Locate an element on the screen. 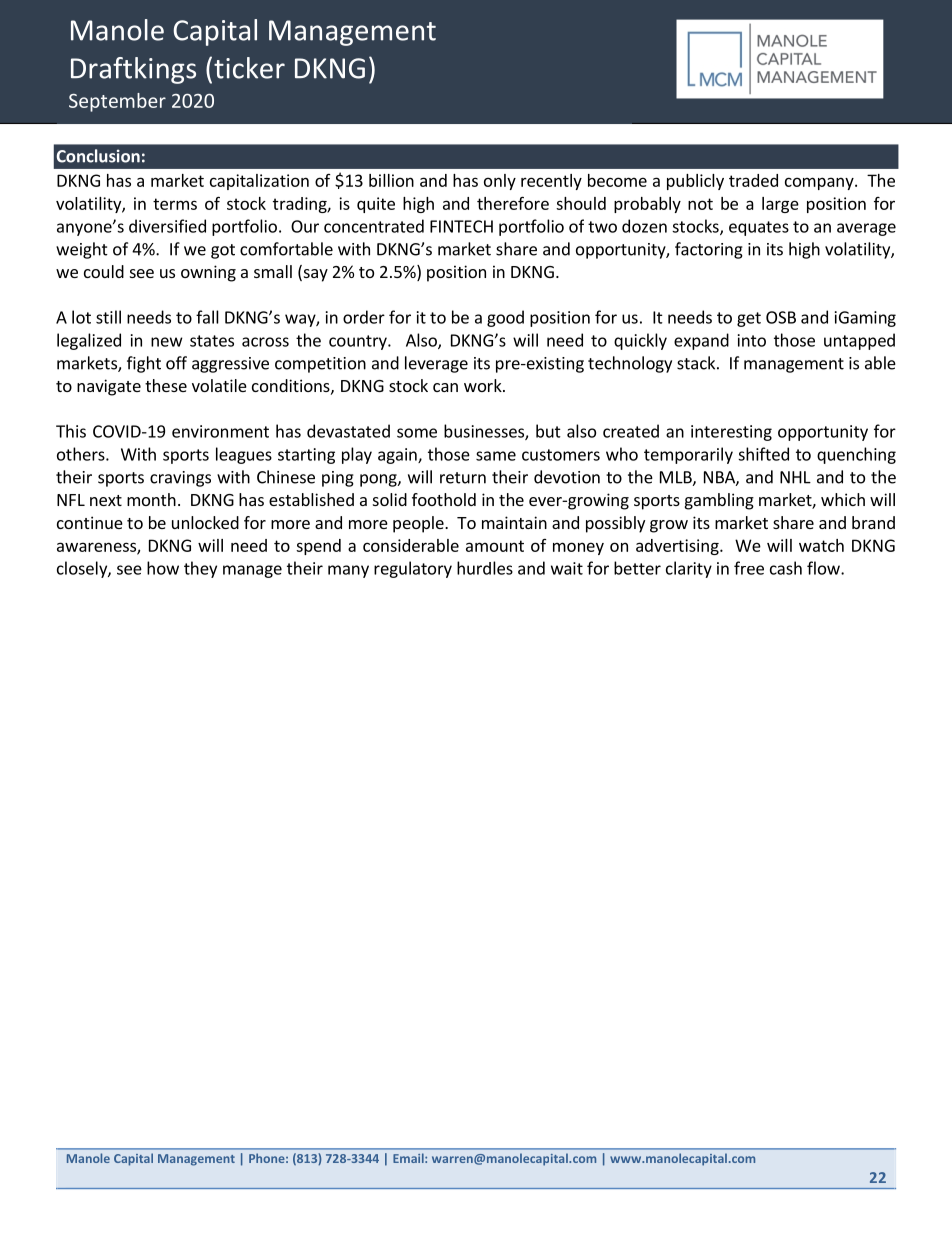 Image resolution: width=952 pixels, height=1233 pixels. some is located at coordinates (417, 433).
